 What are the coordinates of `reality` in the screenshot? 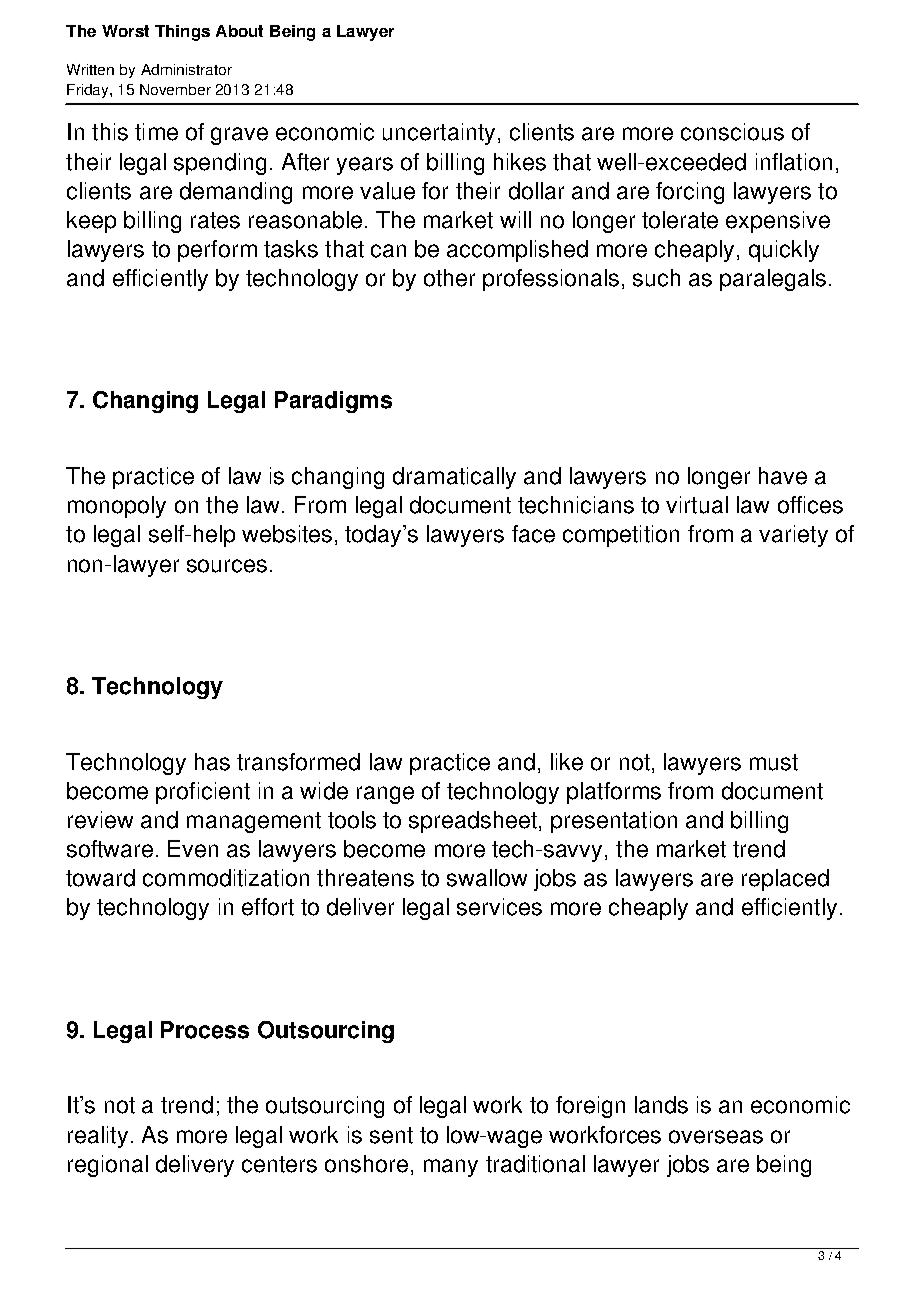 It's located at (98, 1137).
